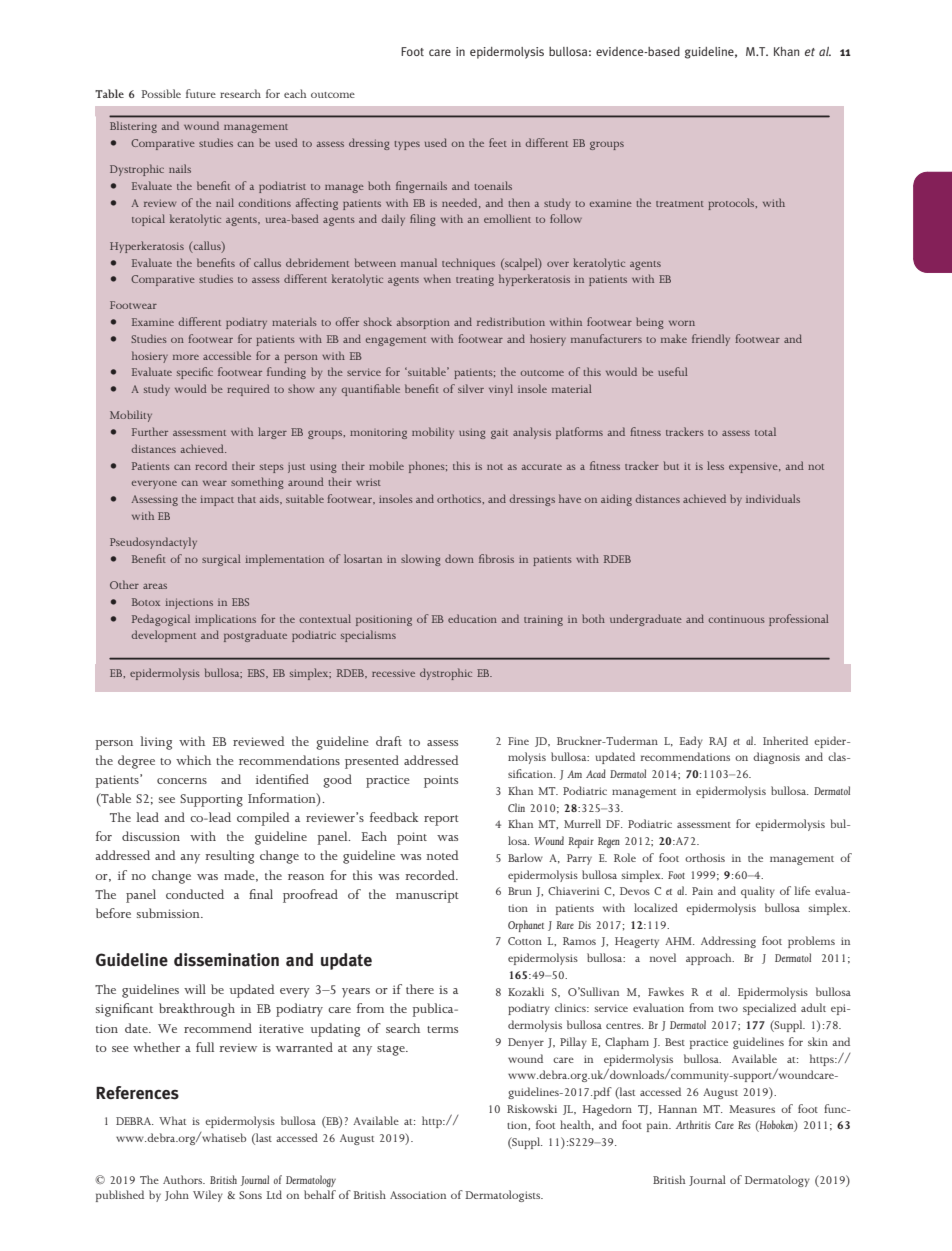 This image has height=1251, width=952. I want to click on specific, so click(195, 373).
